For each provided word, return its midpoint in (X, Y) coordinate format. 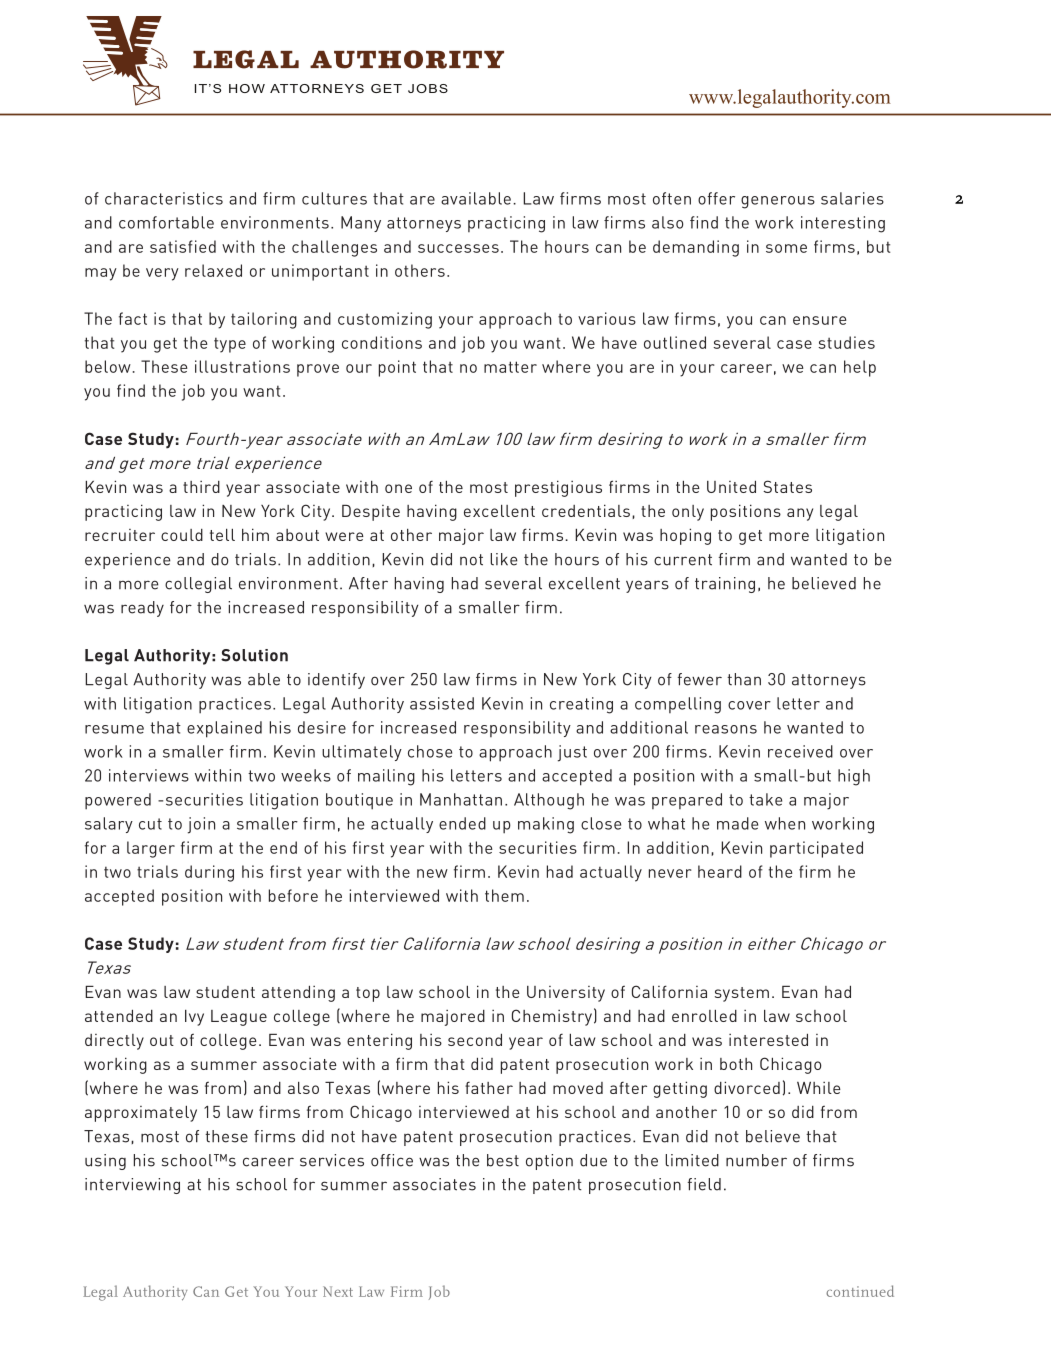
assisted (442, 703)
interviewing (132, 1186)
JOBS (428, 88)
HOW (247, 88)
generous (778, 202)
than (744, 679)
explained (224, 729)
